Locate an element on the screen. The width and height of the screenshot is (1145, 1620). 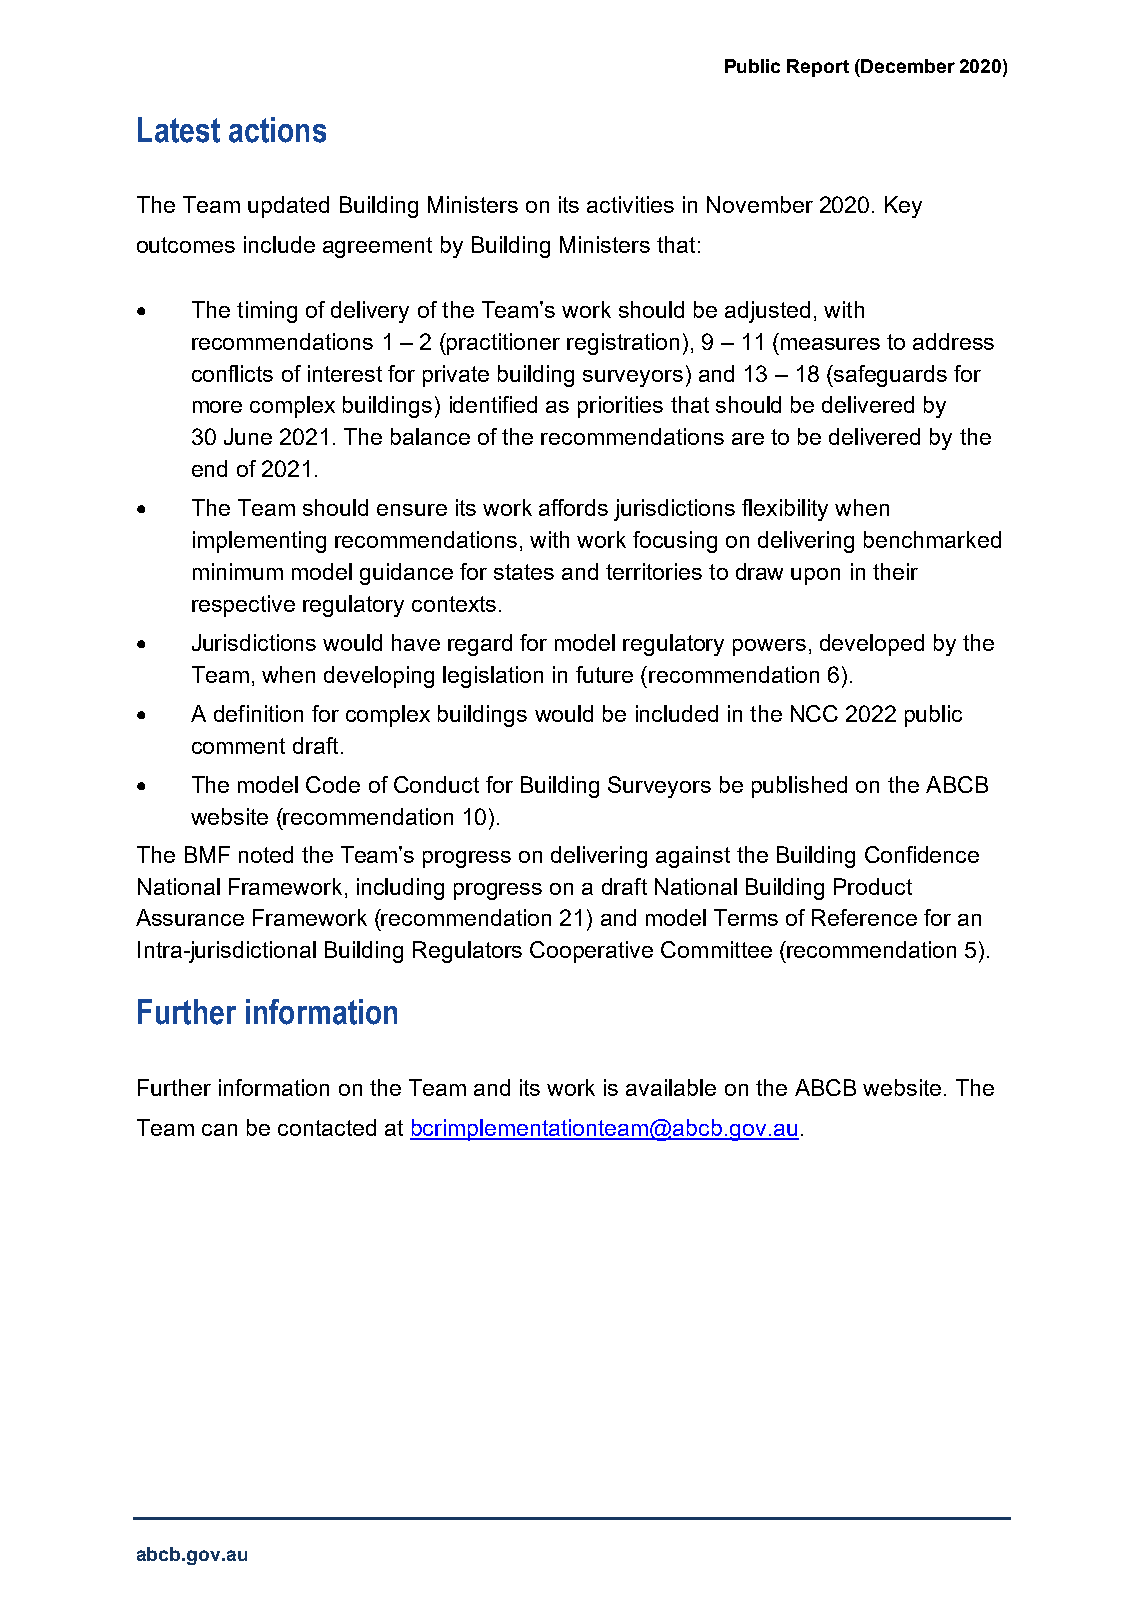
actions is located at coordinates (277, 130).
